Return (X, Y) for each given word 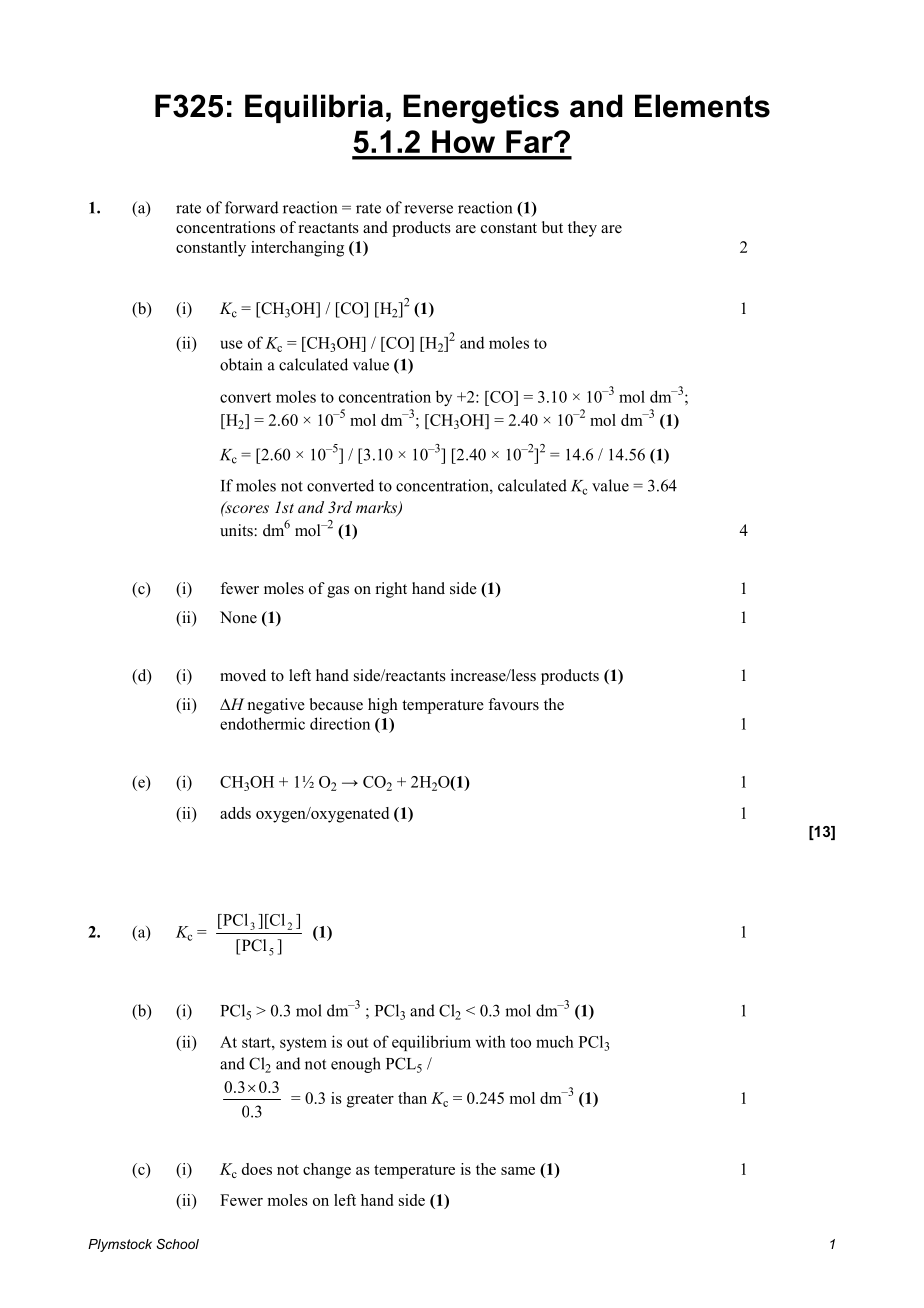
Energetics (481, 109)
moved (243, 675)
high (383, 706)
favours (513, 704)
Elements (702, 106)
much (555, 1041)
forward (252, 207)
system (303, 1044)
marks (377, 508)
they (582, 229)
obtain (241, 364)
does (257, 1169)
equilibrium (431, 1043)
